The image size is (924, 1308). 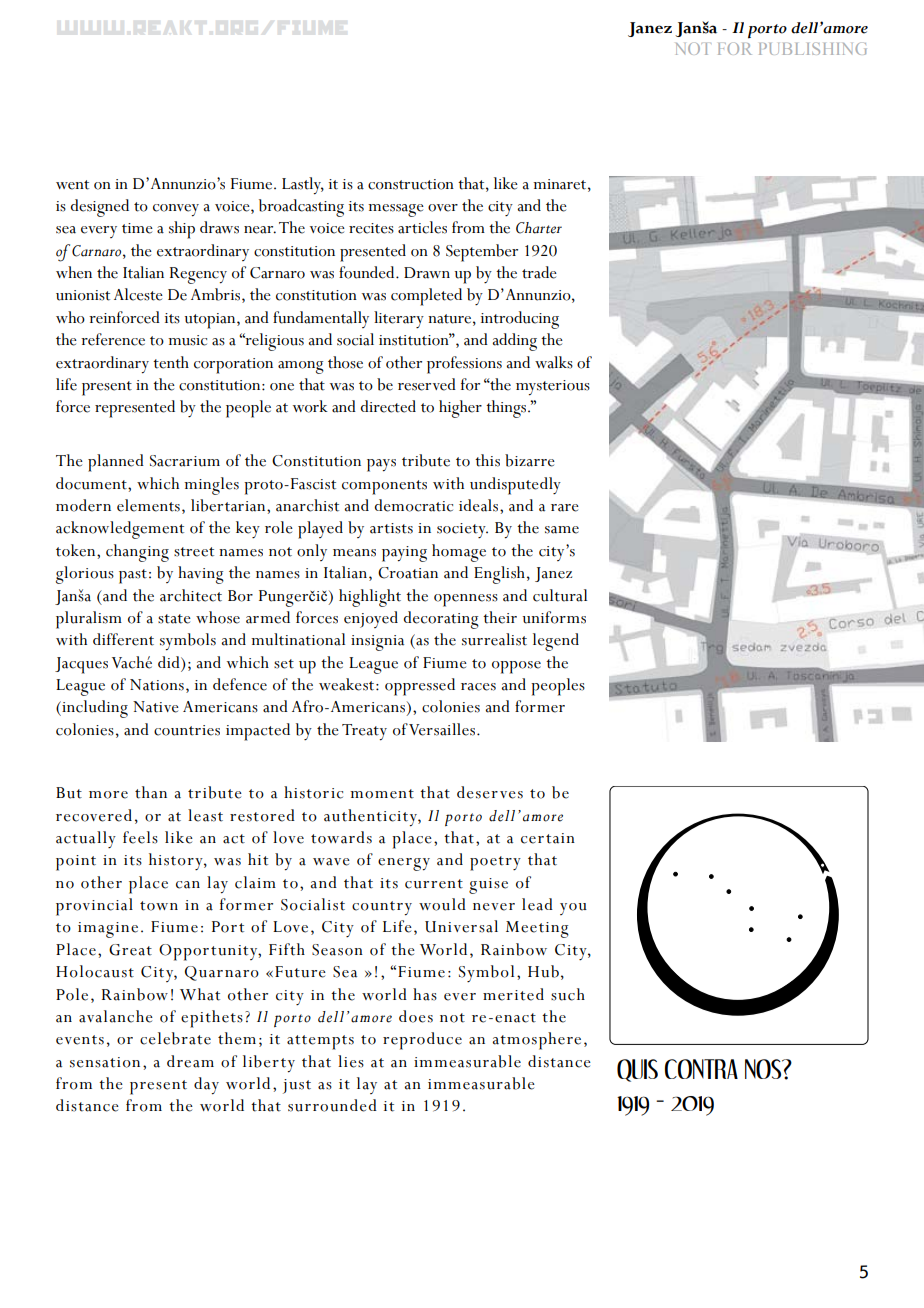 What do you see at coordinates (556, 642) in the page?
I see `legend` at bounding box center [556, 642].
